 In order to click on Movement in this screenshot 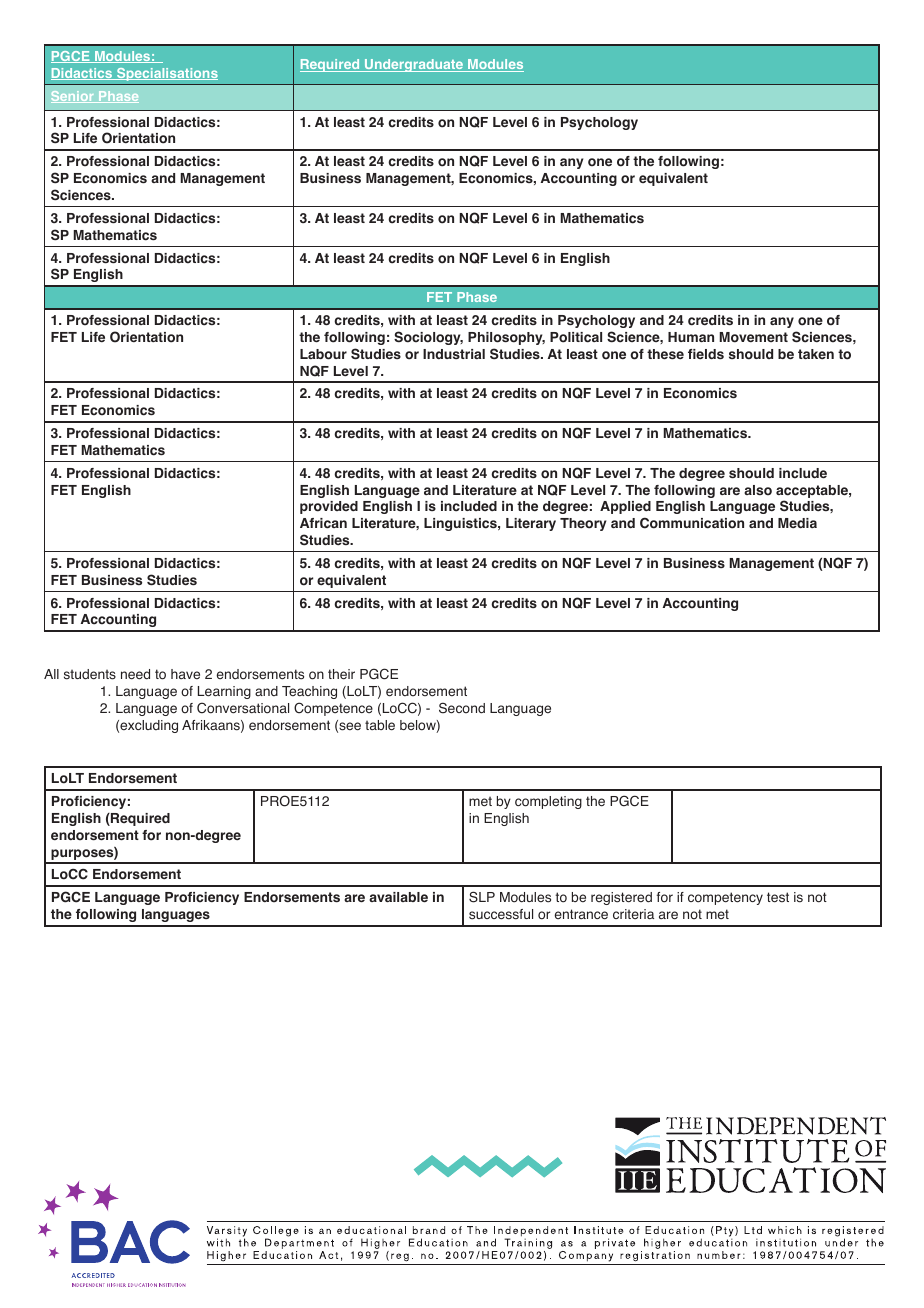, I will do `click(753, 337)`.
